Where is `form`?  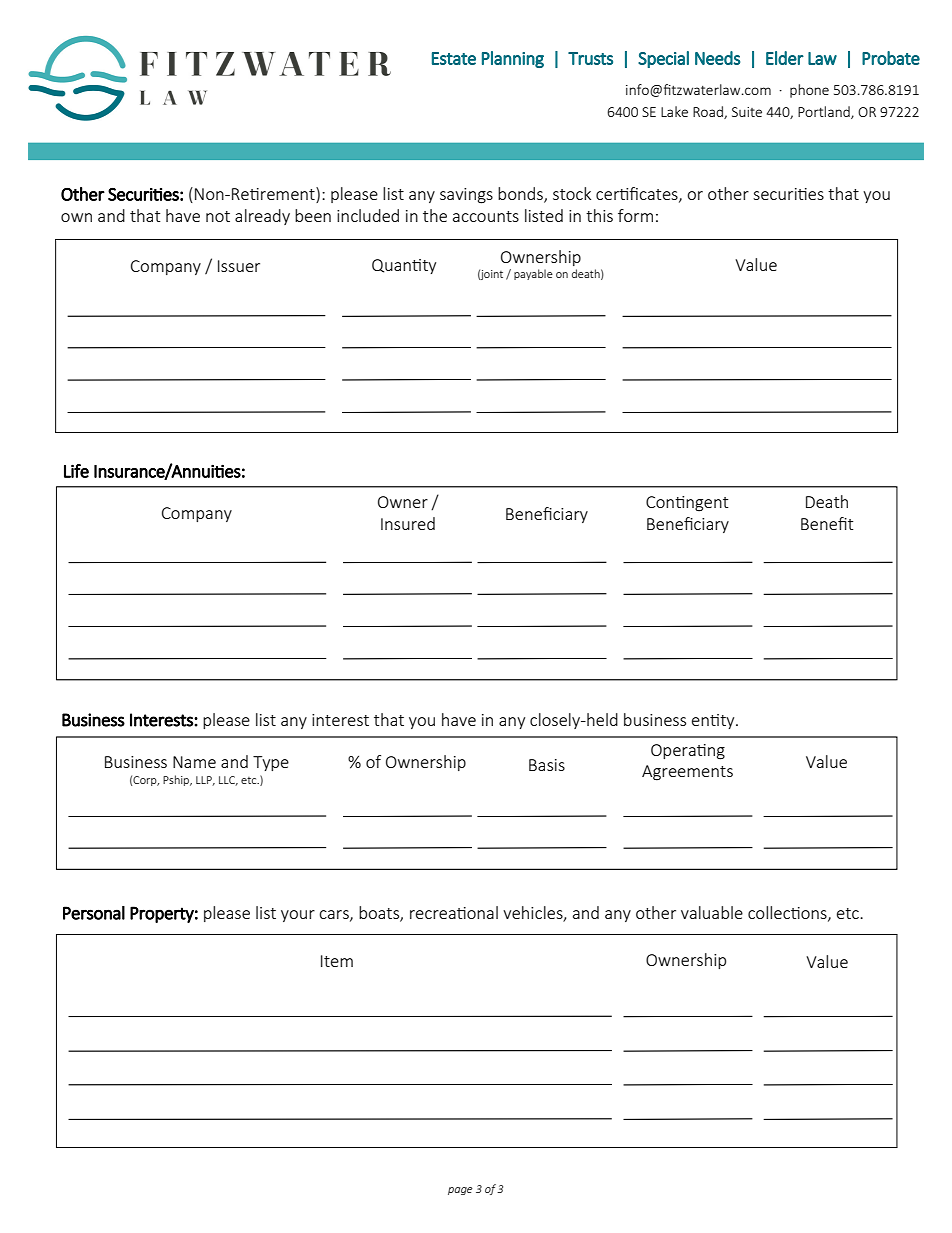 form is located at coordinates (635, 215).
